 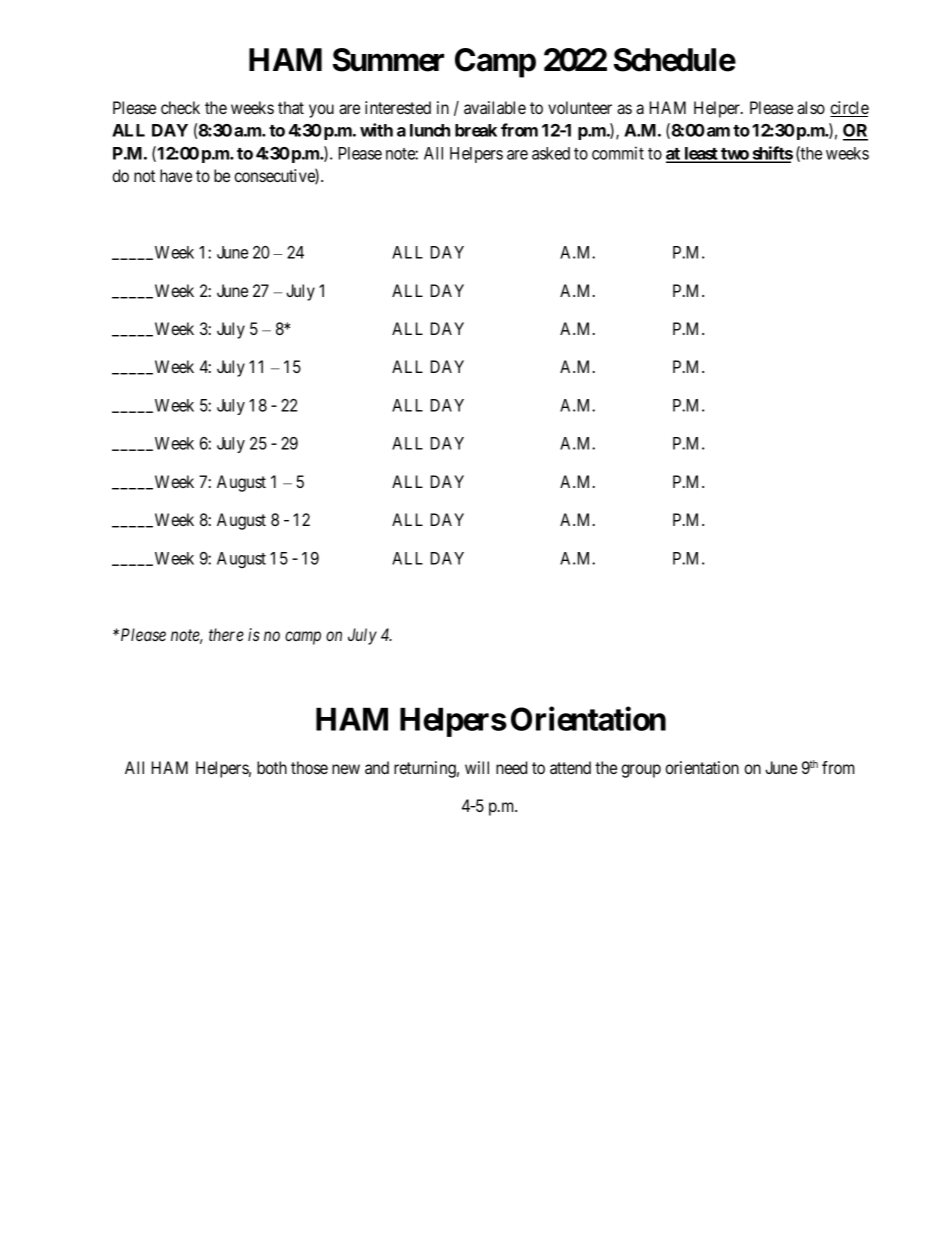 What do you see at coordinates (272, 767) in the document?
I see `both` at bounding box center [272, 767].
